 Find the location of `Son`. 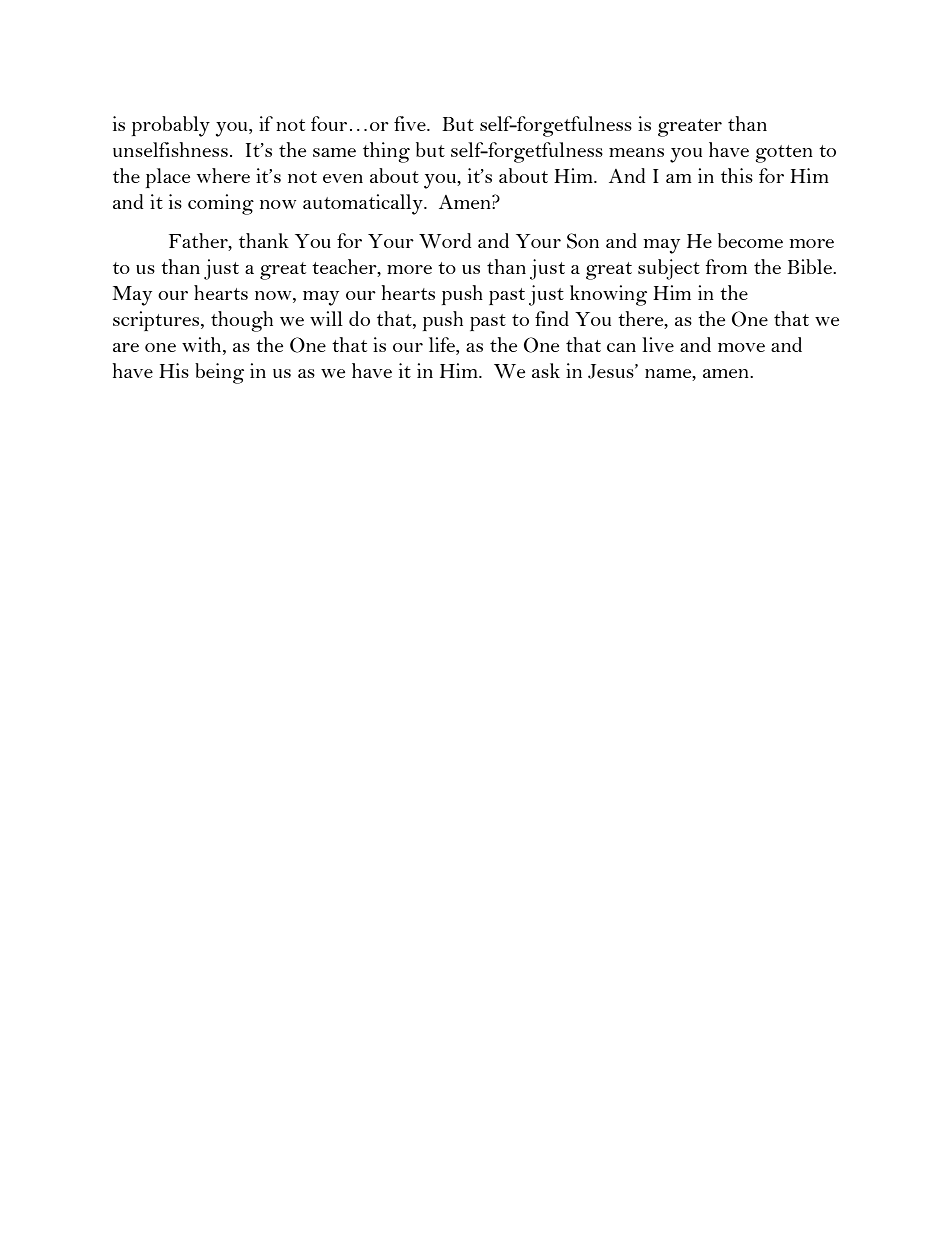

Son is located at coordinates (583, 241).
